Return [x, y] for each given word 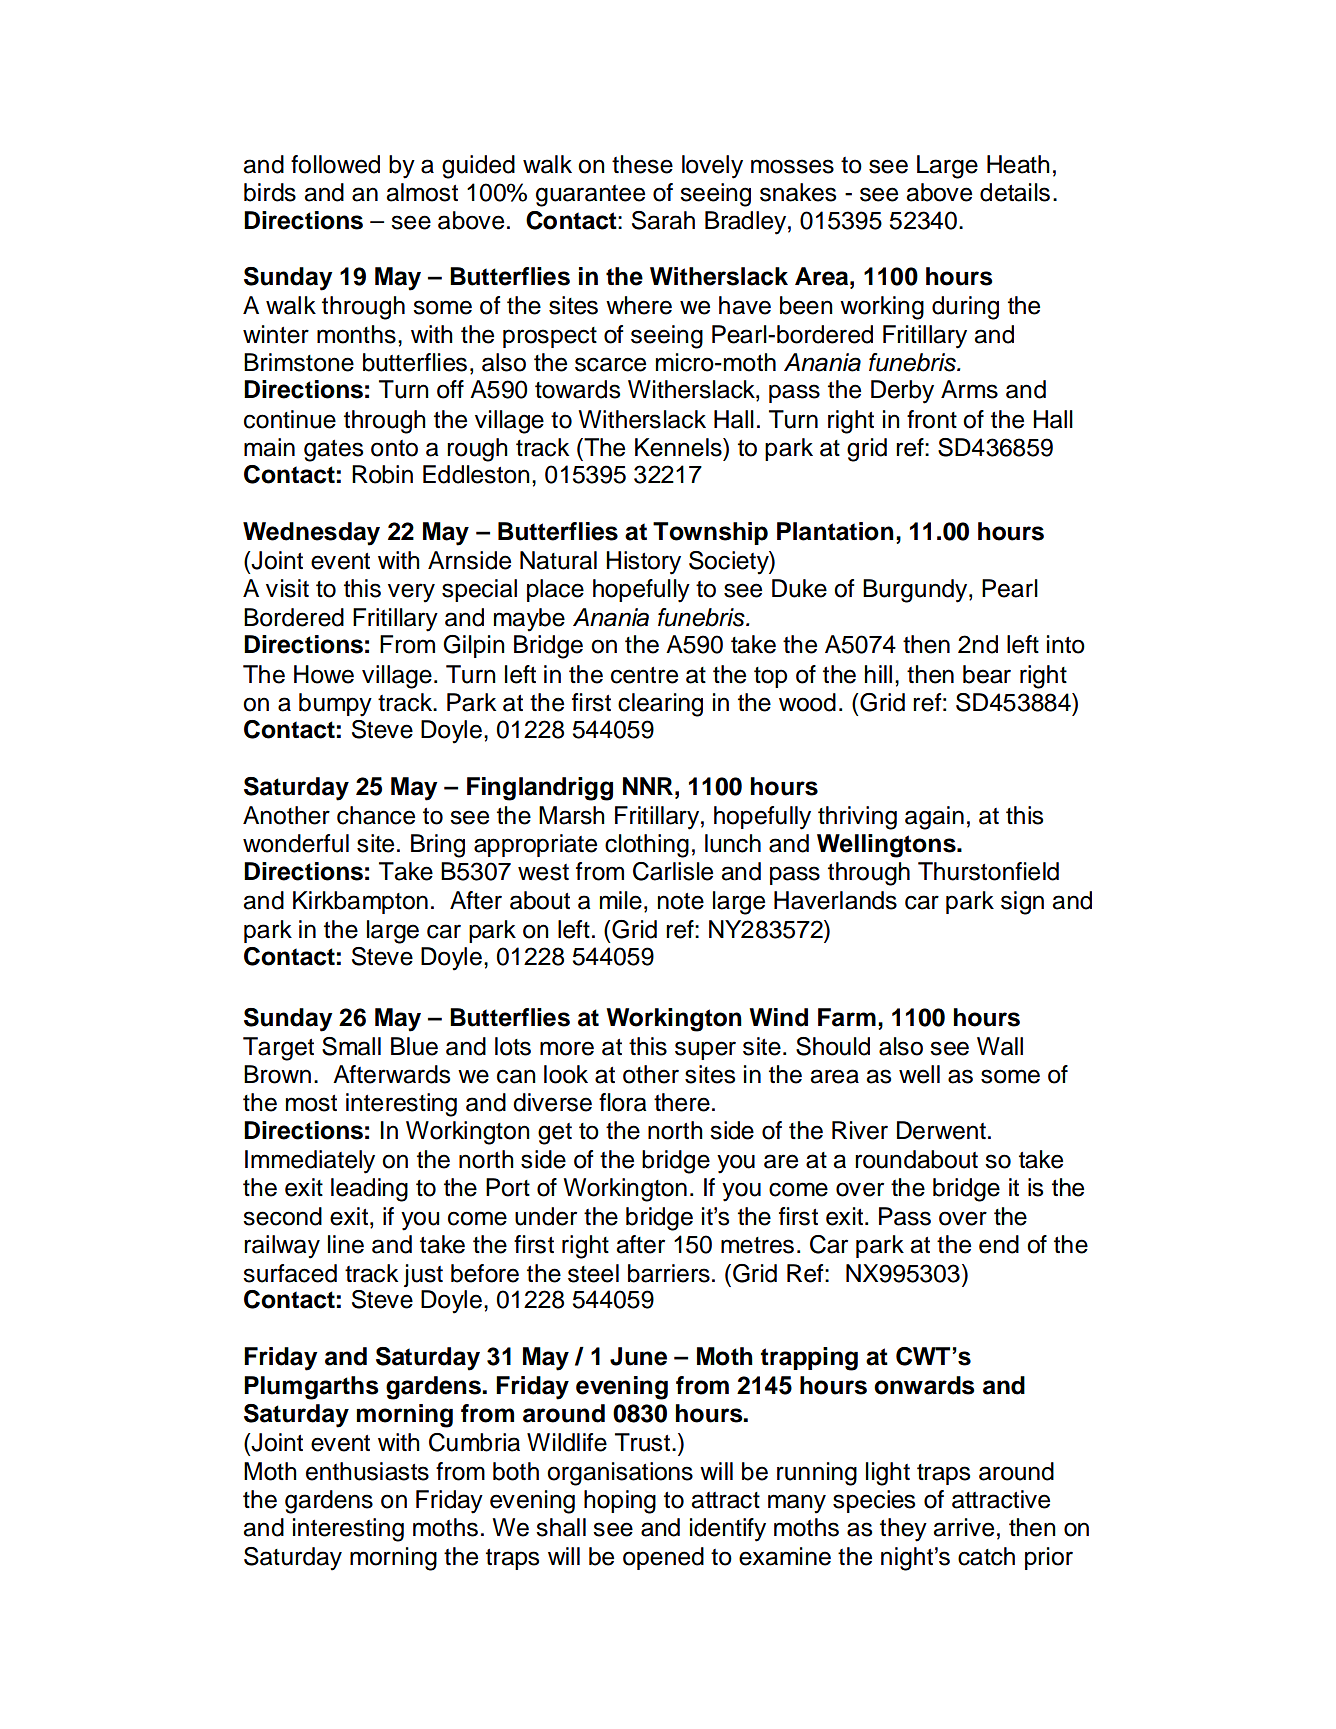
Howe [324, 674]
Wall [1000, 1046]
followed [335, 164]
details [1015, 192]
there [682, 1102]
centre [644, 675]
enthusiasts [367, 1471]
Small [351, 1046]
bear [987, 674]
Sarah [663, 220]
